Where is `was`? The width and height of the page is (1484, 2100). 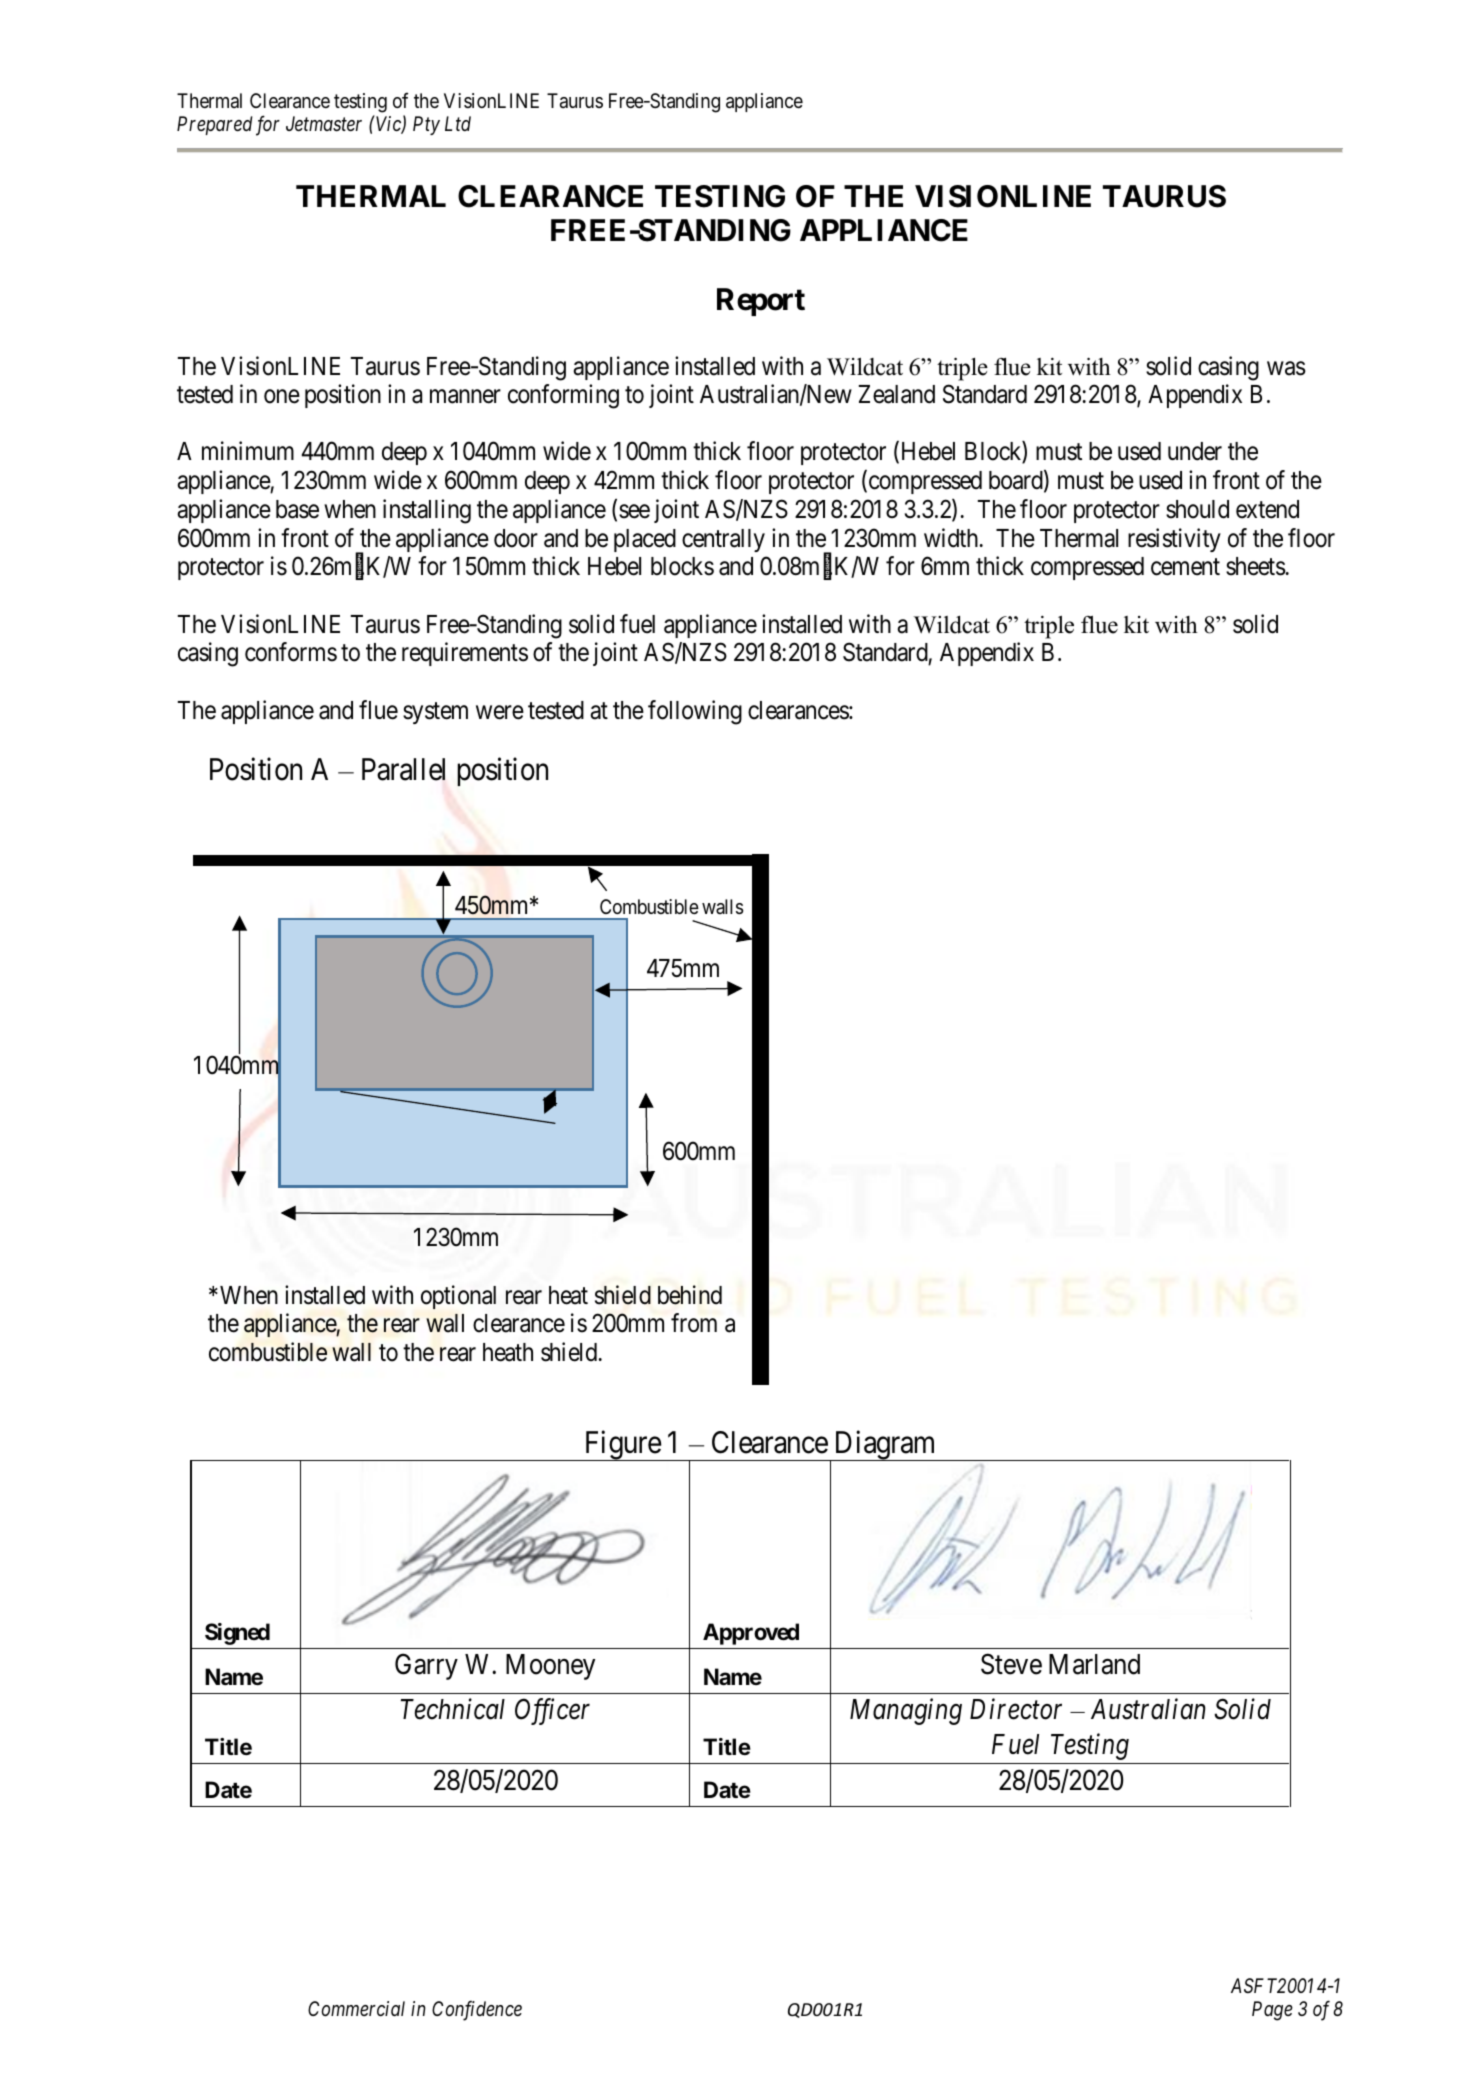
was is located at coordinates (1286, 368).
